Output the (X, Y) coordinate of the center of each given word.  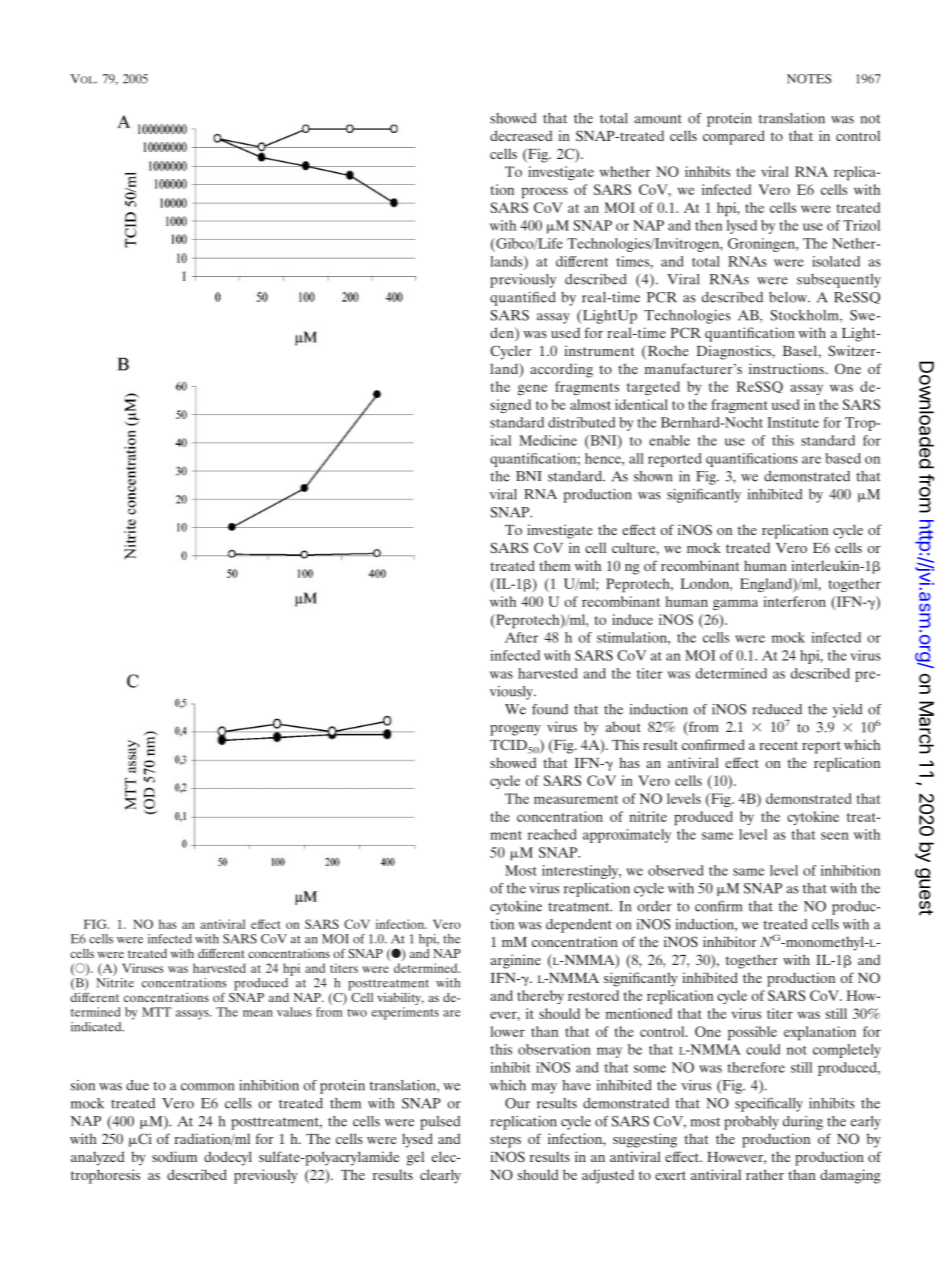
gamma (735, 604)
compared (734, 137)
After (521, 637)
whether (625, 171)
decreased (521, 135)
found (550, 709)
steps (505, 1141)
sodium (174, 1156)
